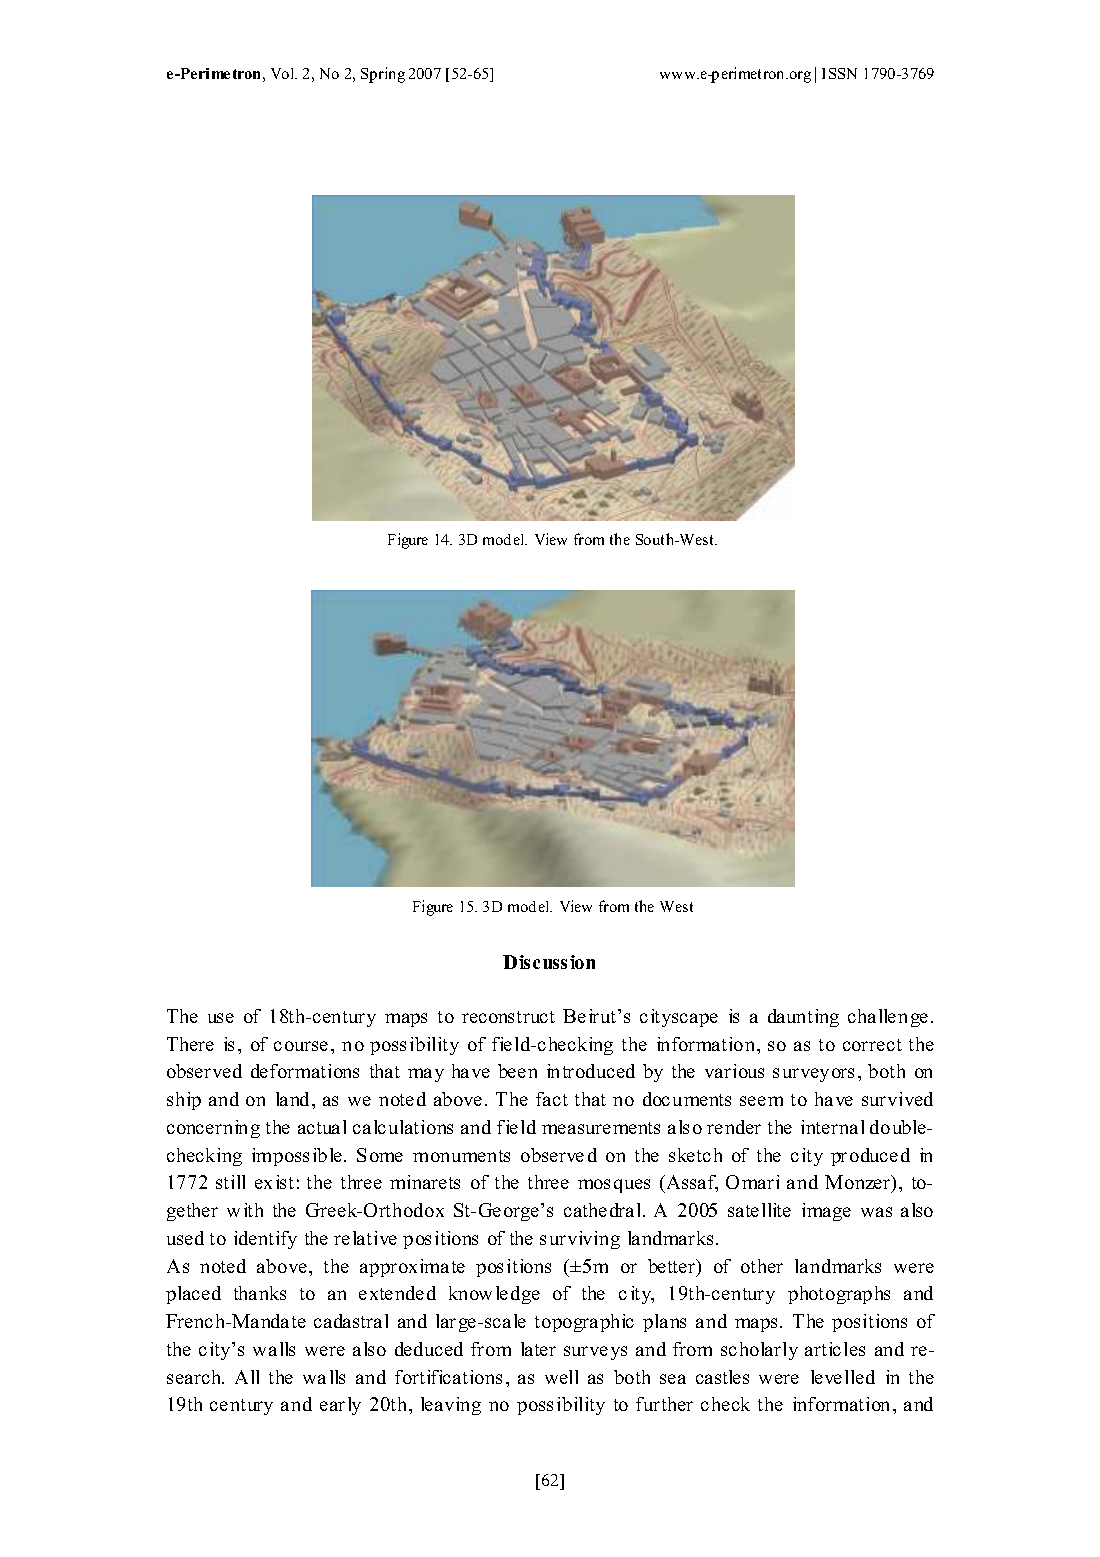 This page has height=1557, width=1100. What do you see at coordinates (803, 1018) in the page?
I see `daunting` at bounding box center [803, 1018].
